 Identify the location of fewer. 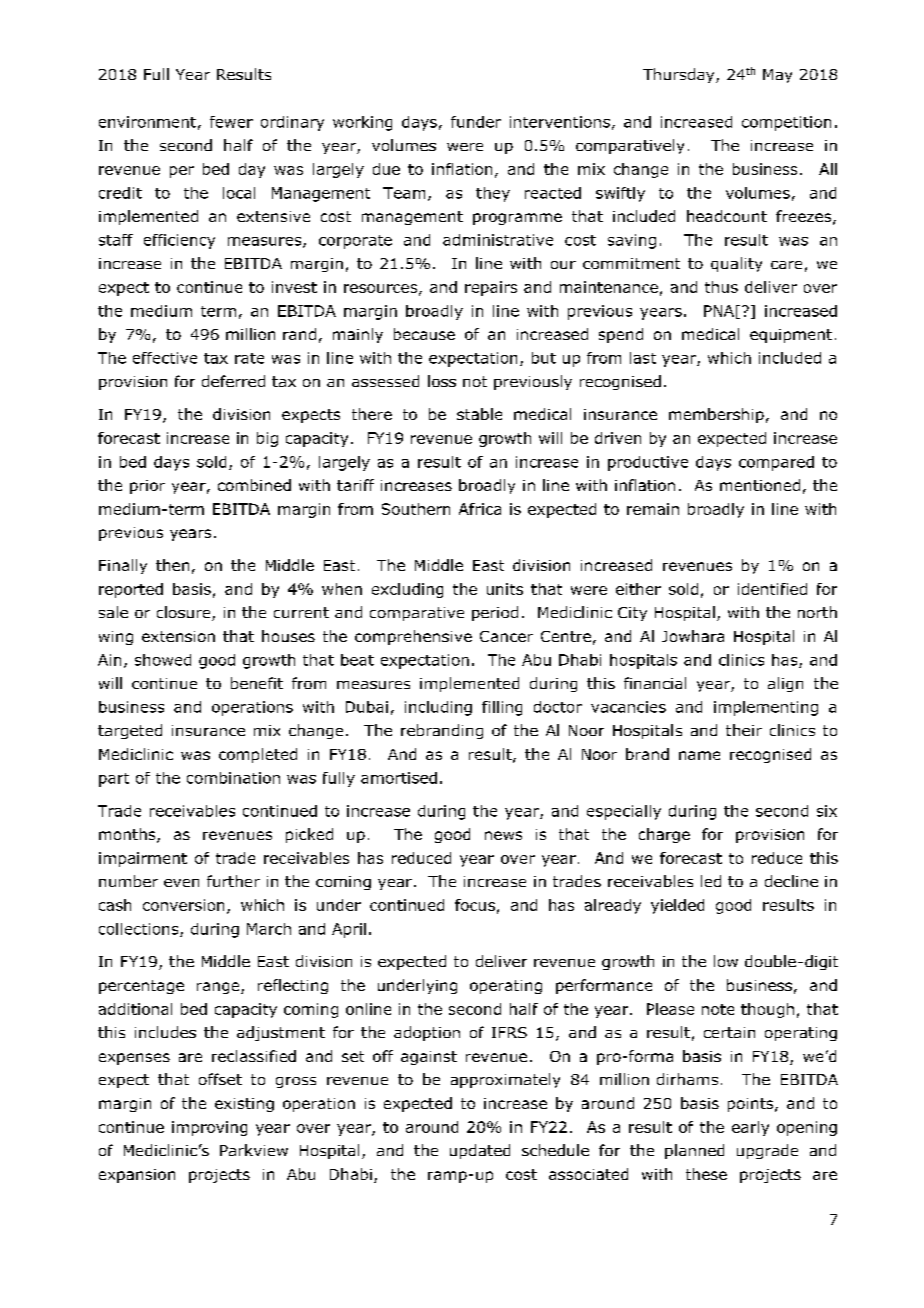
(231, 122).
